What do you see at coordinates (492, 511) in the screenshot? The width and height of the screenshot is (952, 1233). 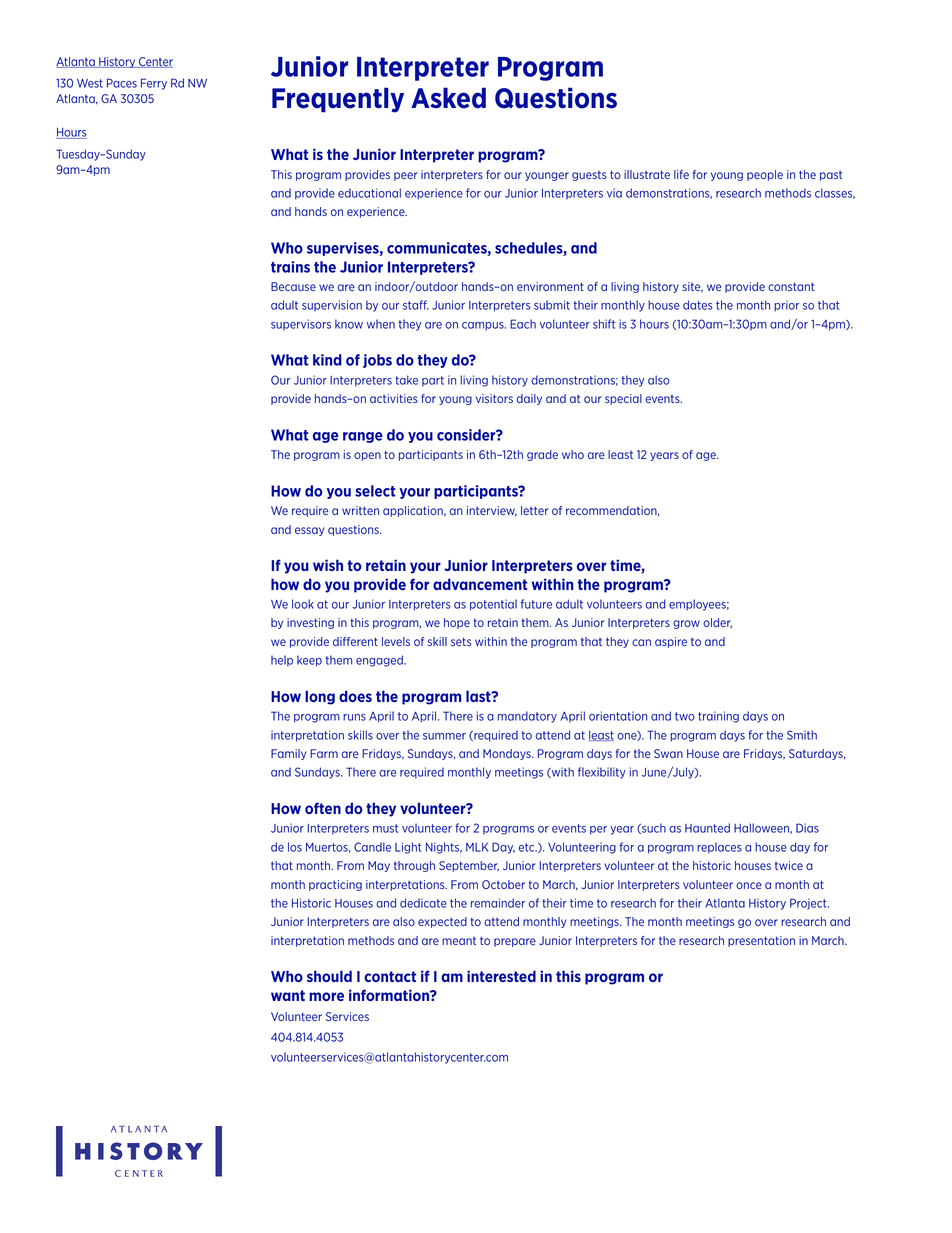 I see `interview` at bounding box center [492, 511].
